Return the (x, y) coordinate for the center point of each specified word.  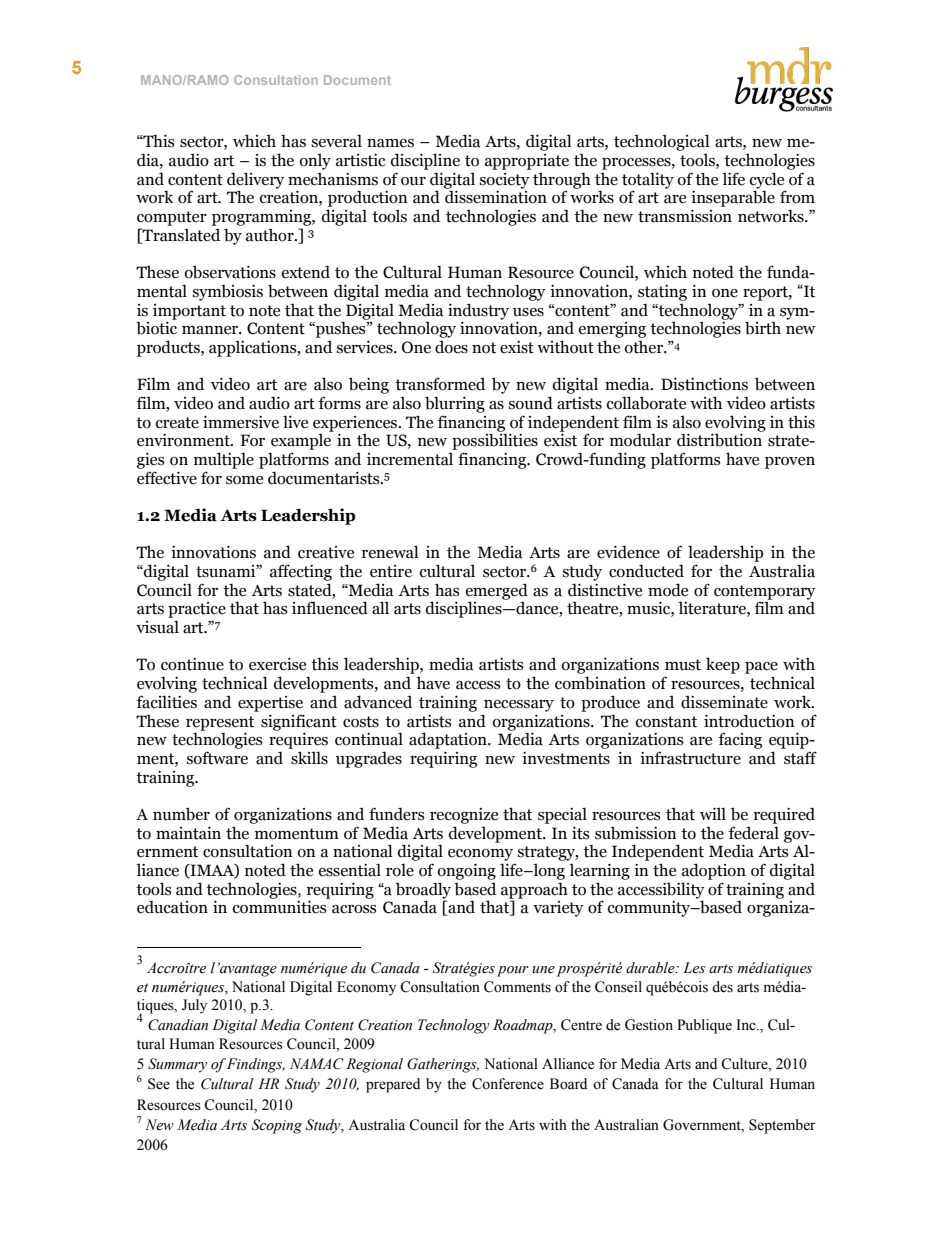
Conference (508, 1084)
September (782, 1126)
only (315, 162)
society (505, 181)
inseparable (733, 198)
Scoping (277, 1126)
